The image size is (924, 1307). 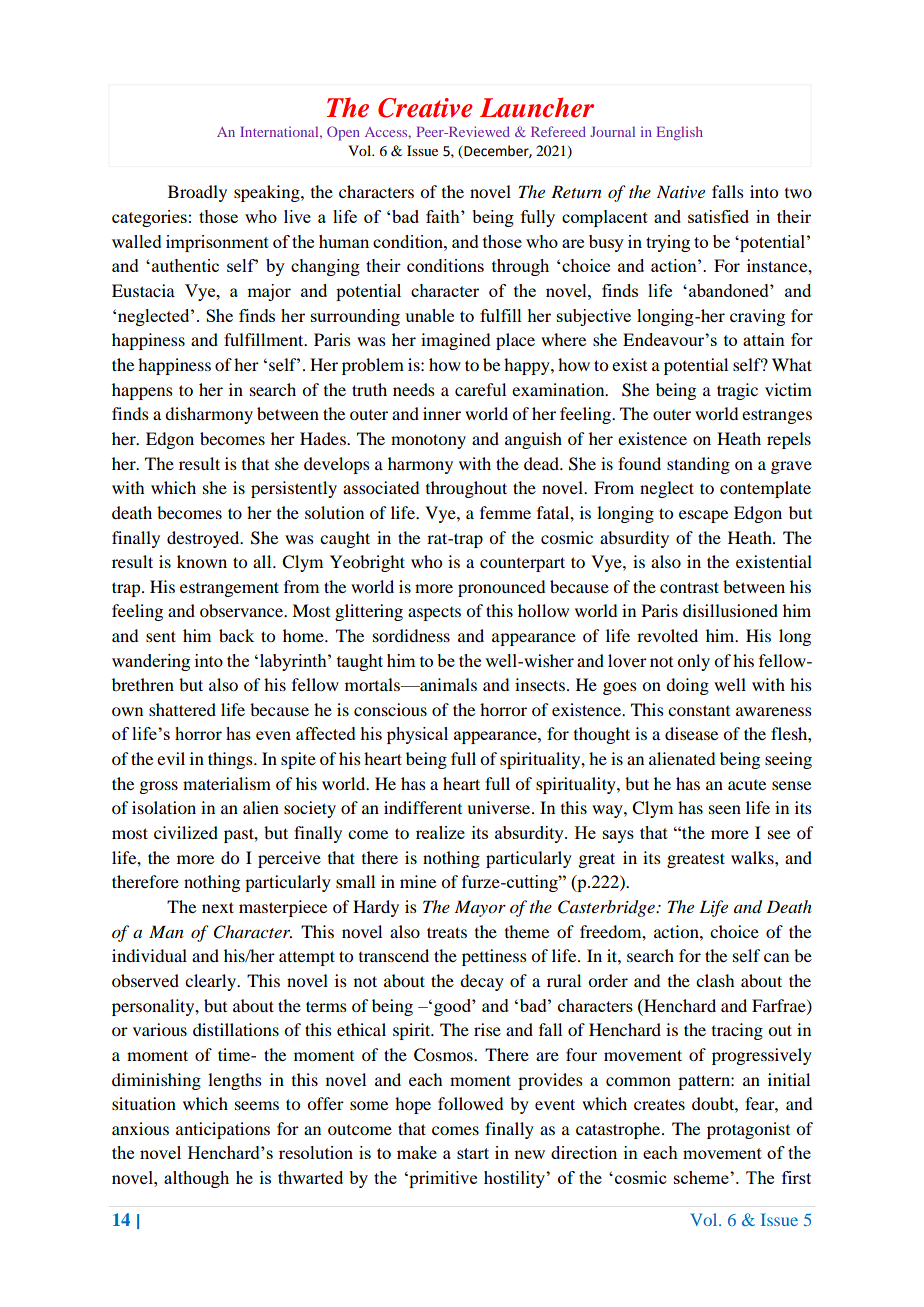 I want to click on persistently, so click(x=294, y=489).
